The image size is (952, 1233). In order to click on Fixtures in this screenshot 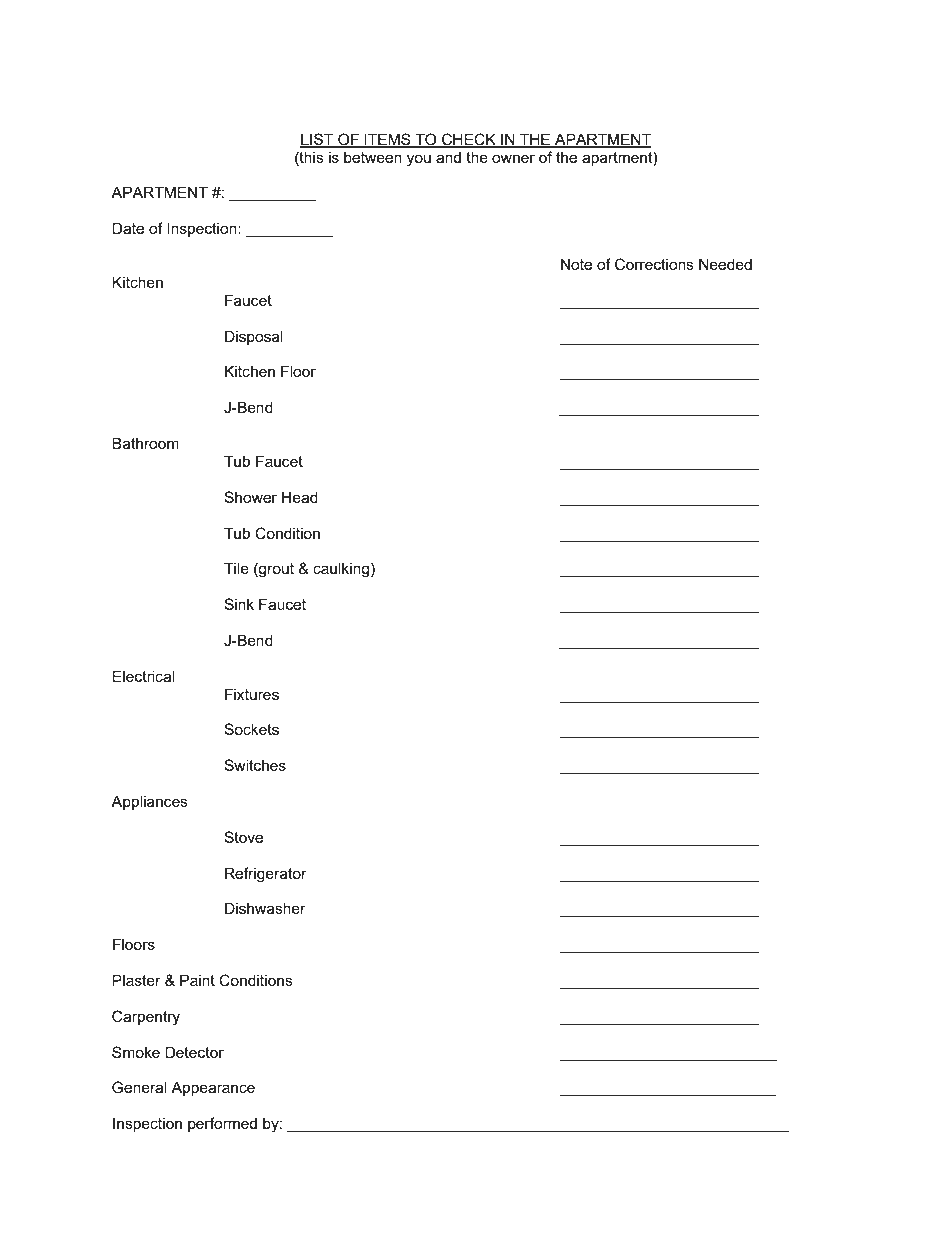, I will do `click(252, 694)`.
